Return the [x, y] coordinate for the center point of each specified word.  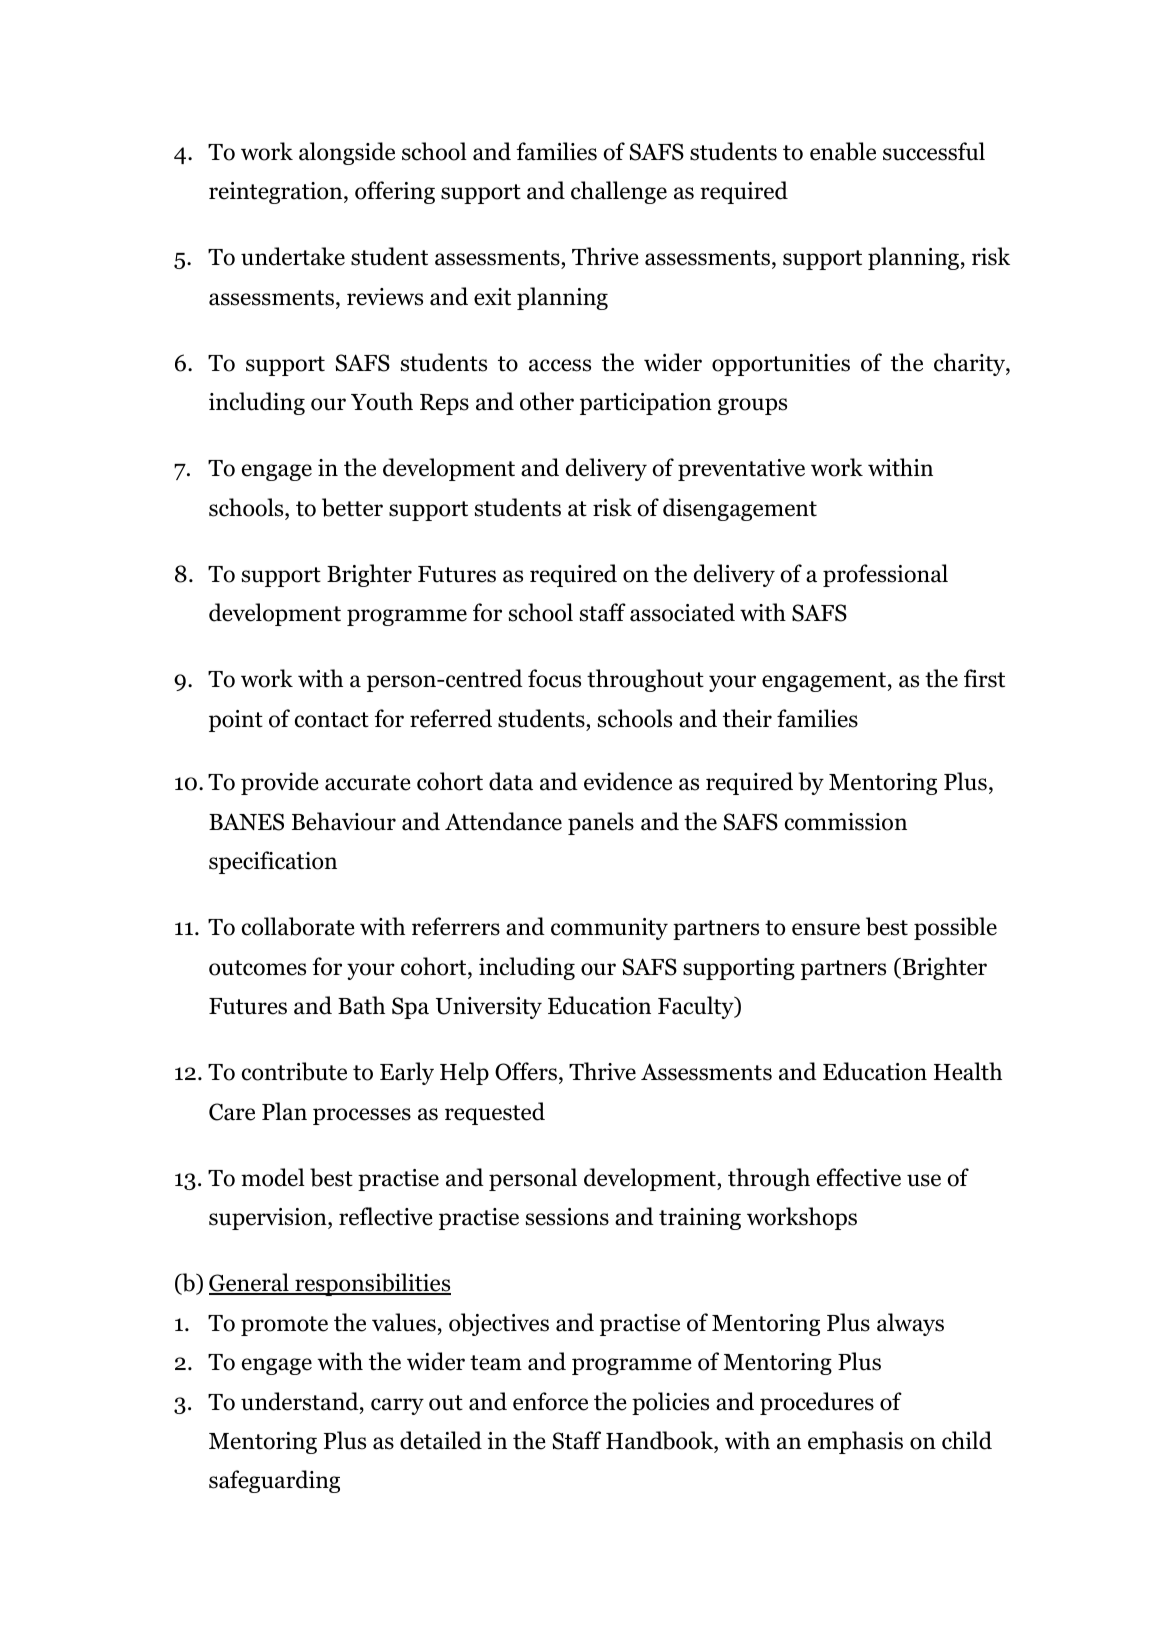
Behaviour [344, 821]
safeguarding [274, 1481]
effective [859, 1177]
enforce [550, 1401]
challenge [619, 192]
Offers [526, 1071]
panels [601, 823]
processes [362, 1116]
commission [846, 822]
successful [934, 151]
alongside [347, 153]
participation [646, 404]
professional [885, 575]
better [352, 507]
